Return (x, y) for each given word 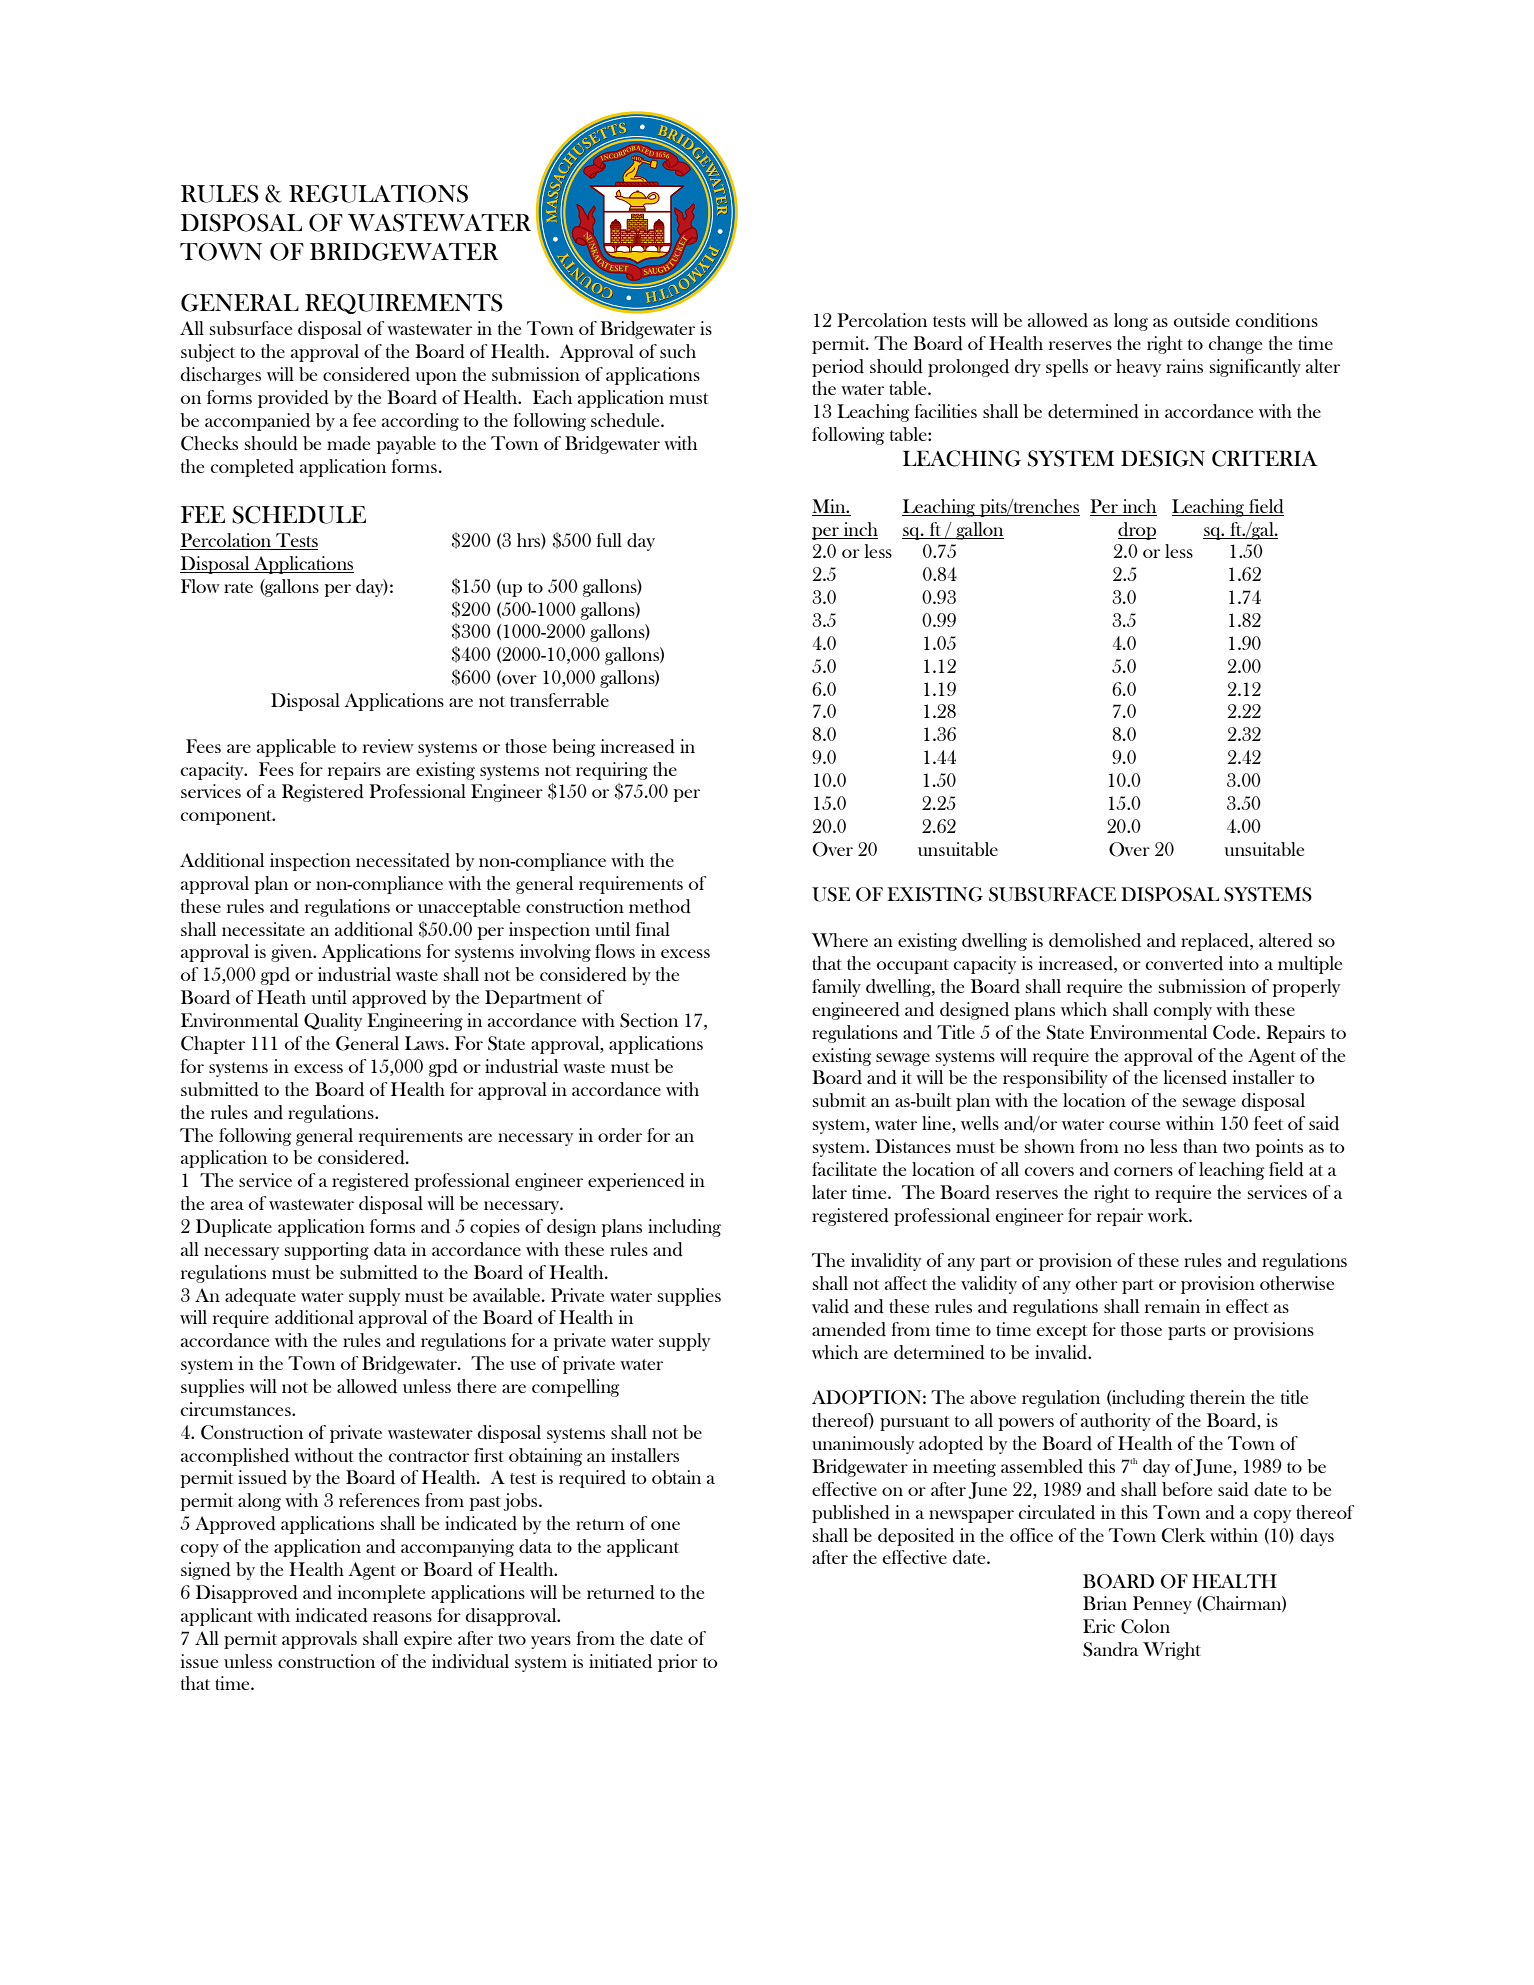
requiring (612, 771)
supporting (327, 1251)
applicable (296, 748)
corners (1143, 1171)
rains (1184, 366)
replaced (1216, 942)
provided (293, 399)
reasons (402, 1617)
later (829, 1192)
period (838, 368)
